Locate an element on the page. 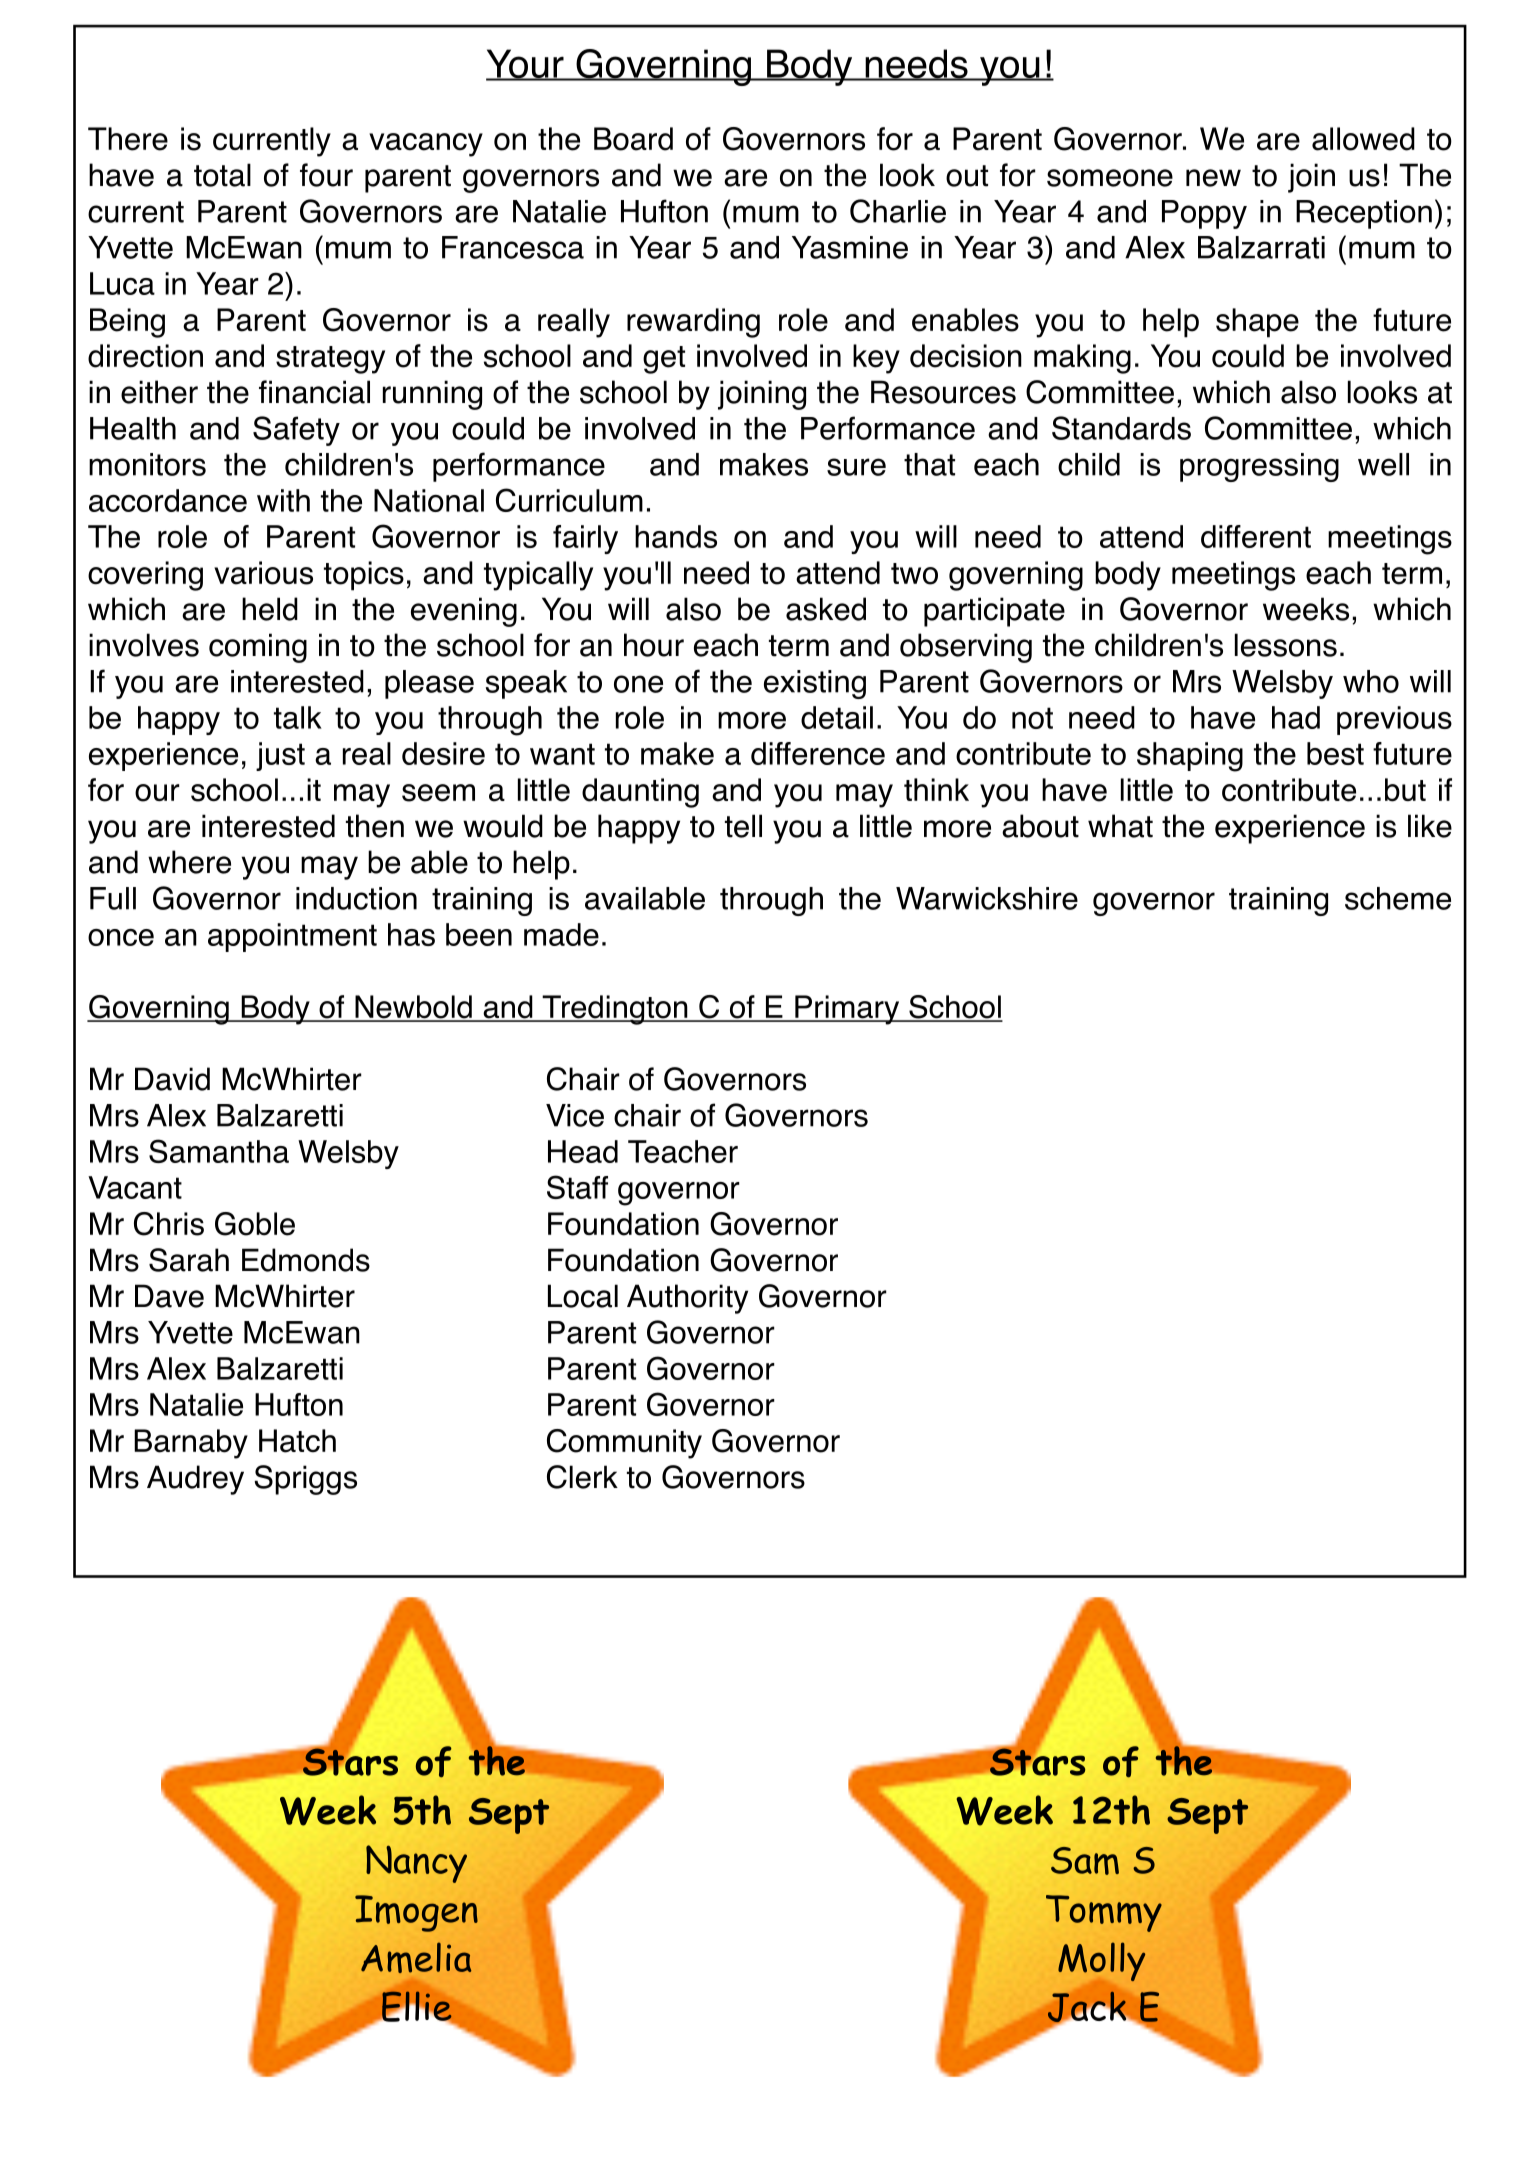 The image size is (1537, 2175). where is located at coordinates (189, 862).
